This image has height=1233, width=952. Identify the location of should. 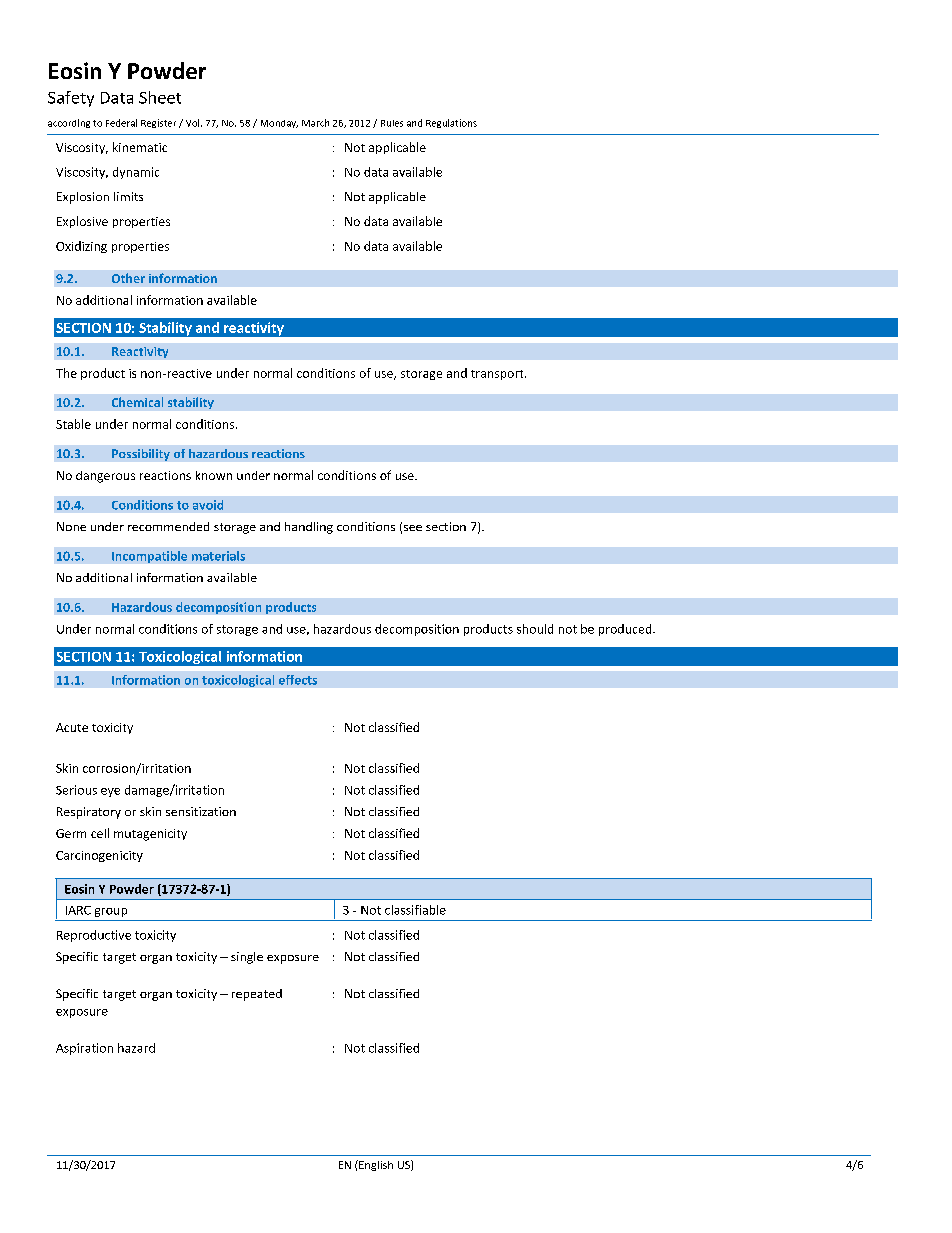
(535, 629).
